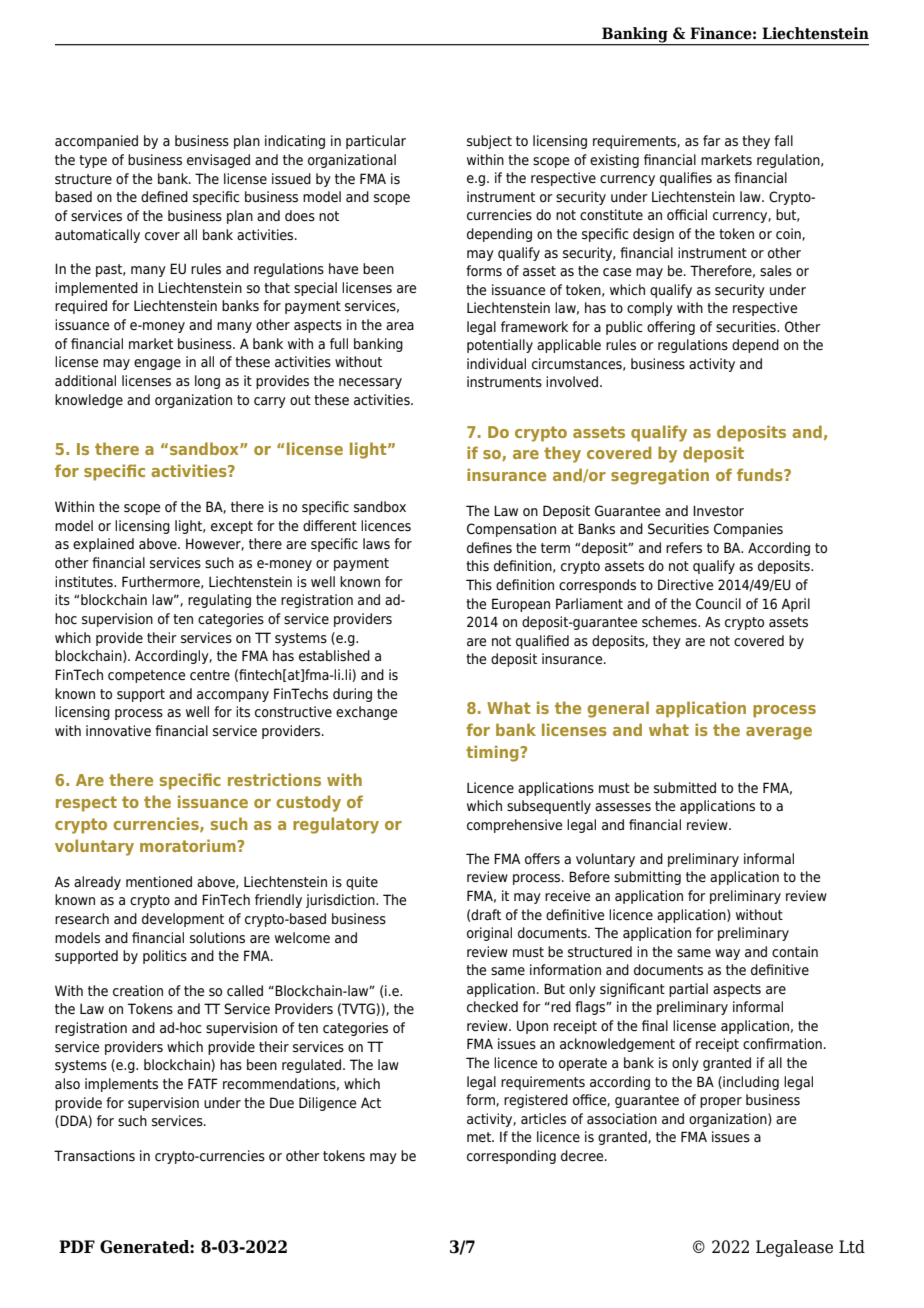  I want to click on April, so click(795, 605).
